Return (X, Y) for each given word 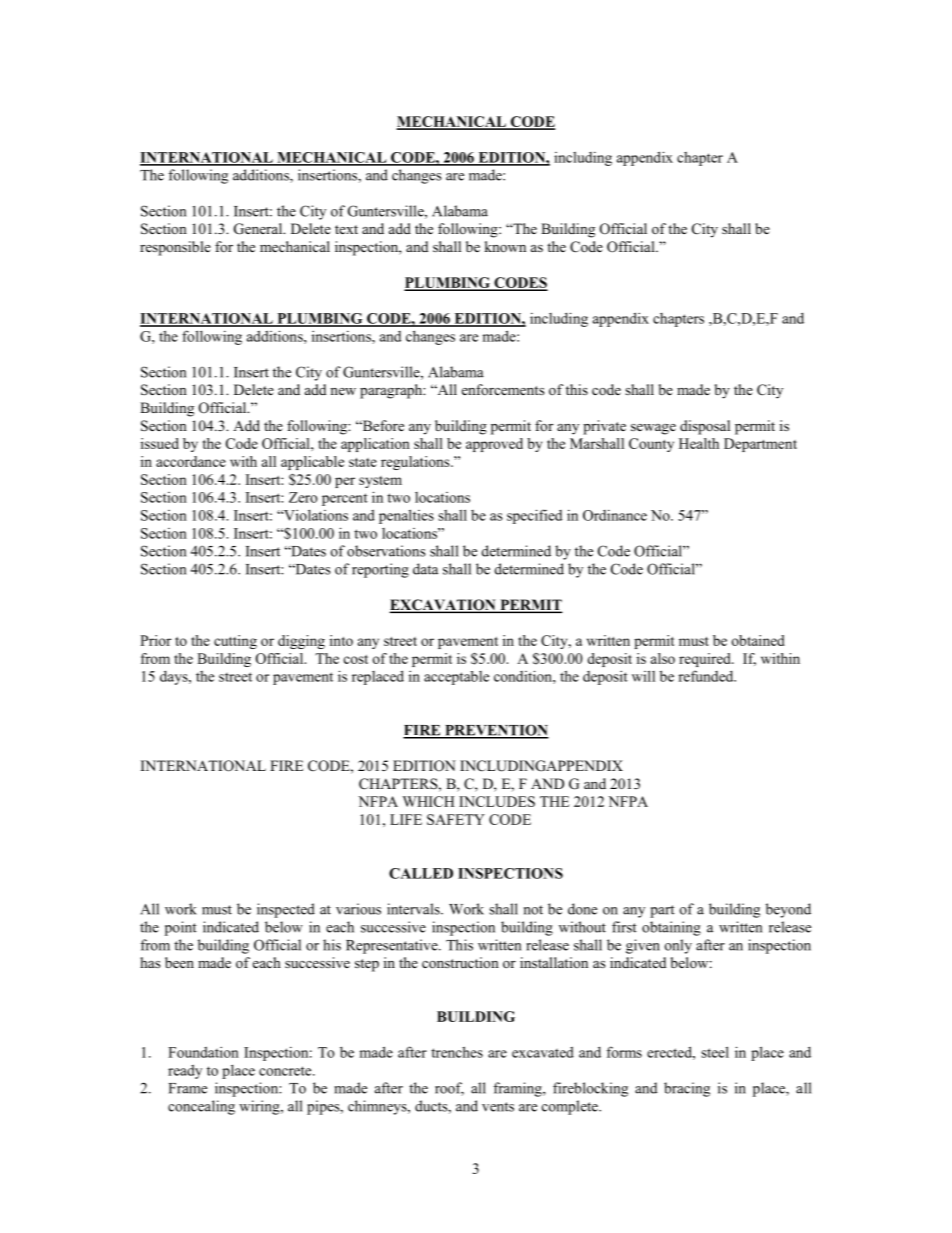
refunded (707, 676)
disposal (705, 427)
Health (699, 443)
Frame (188, 1088)
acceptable (456, 678)
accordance (191, 461)
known (505, 247)
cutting (235, 642)
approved (494, 445)
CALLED (421, 873)
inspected (286, 910)
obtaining (671, 928)
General (259, 229)
